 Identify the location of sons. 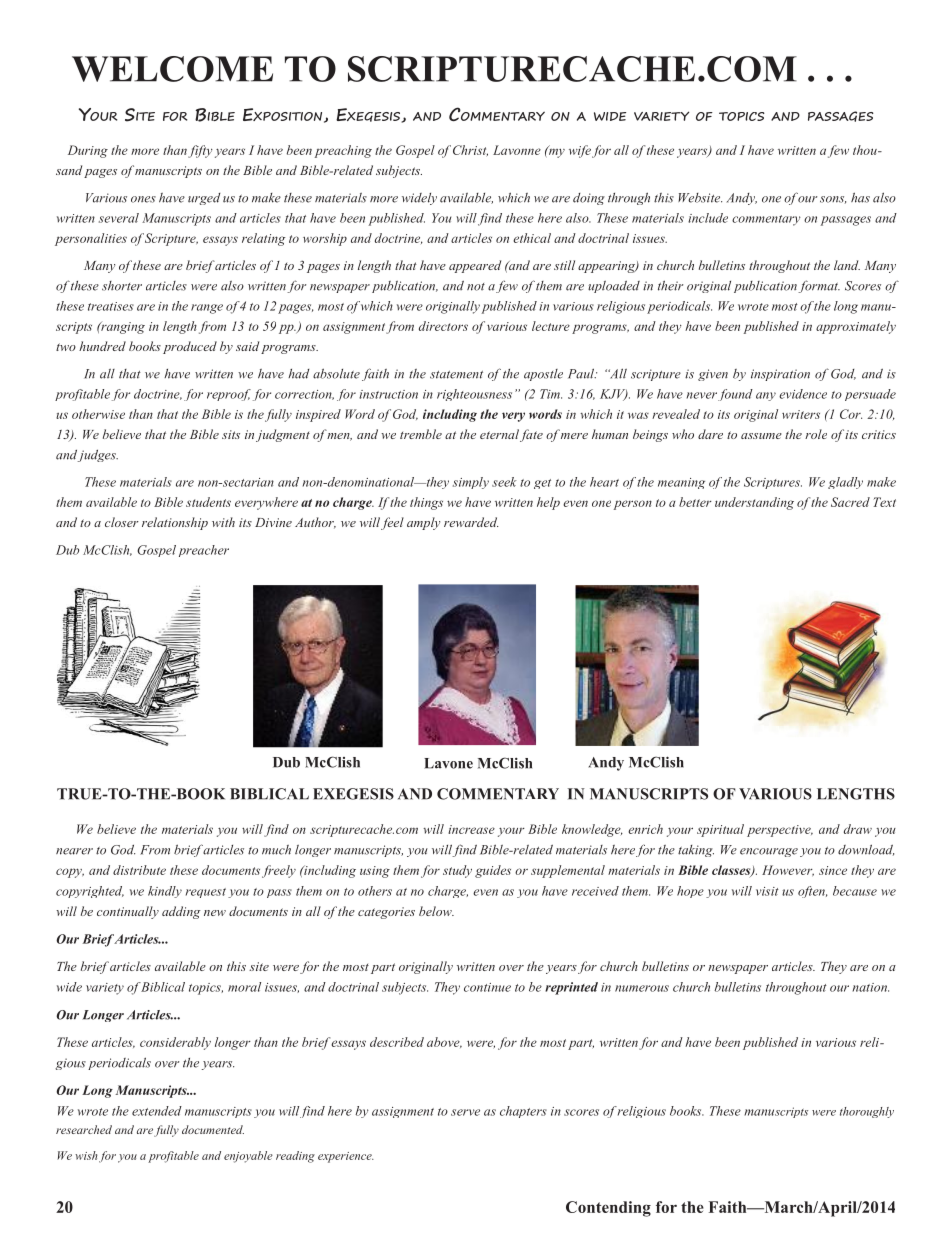
(833, 200).
